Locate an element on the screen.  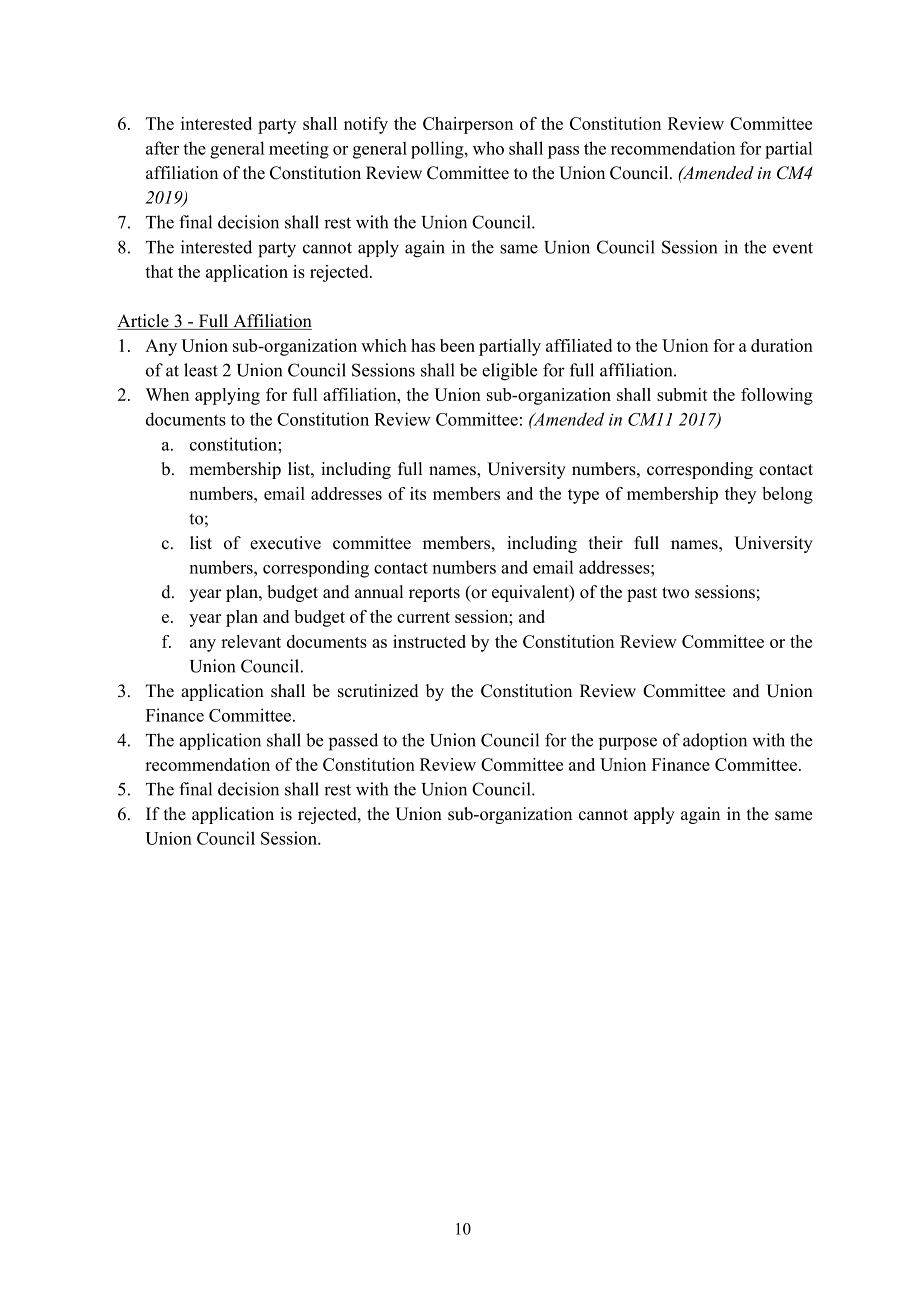
after is located at coordinates (162, 148).
